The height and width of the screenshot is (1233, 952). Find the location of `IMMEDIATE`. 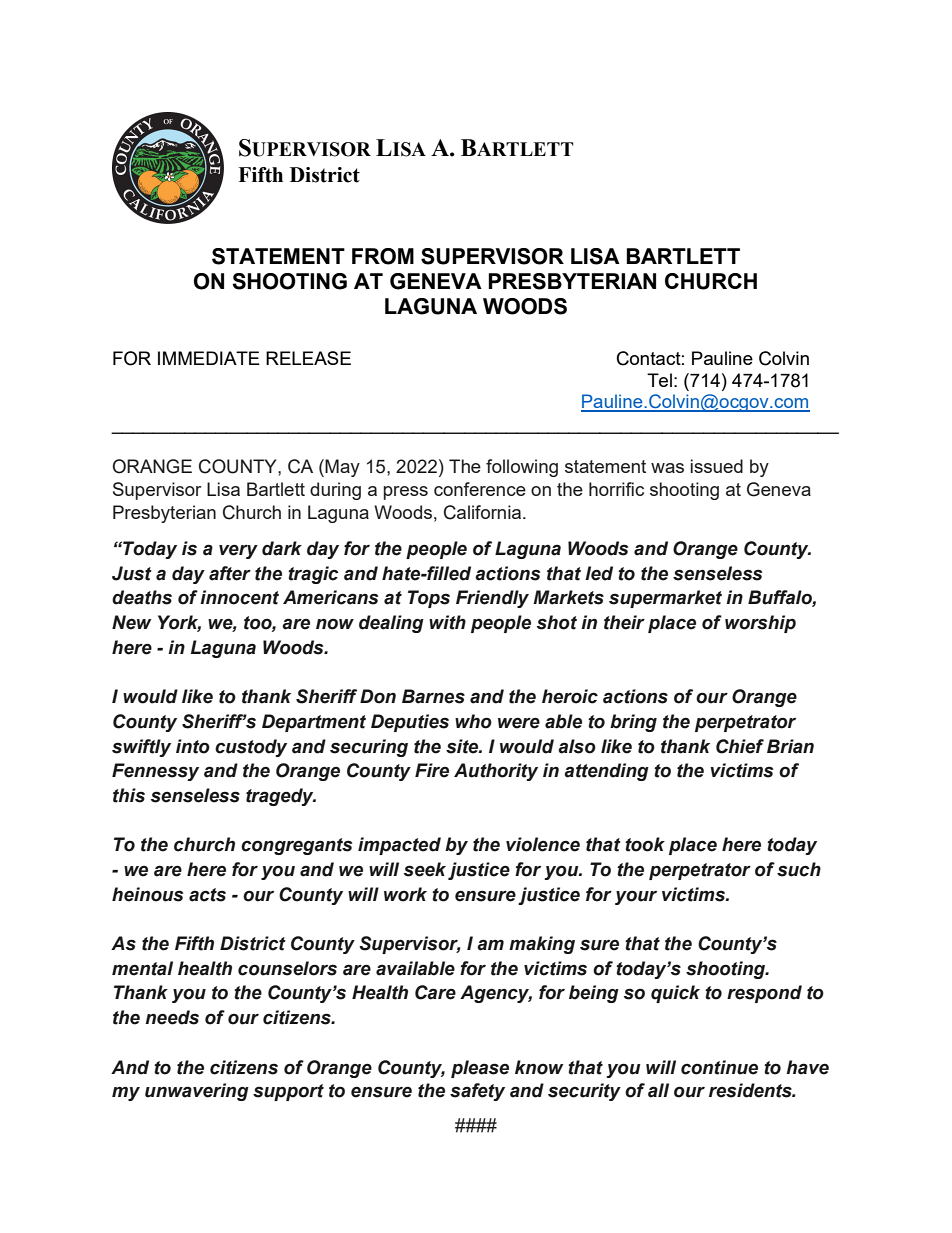

IMMEDIATE is located at coordinates (209, 358).
